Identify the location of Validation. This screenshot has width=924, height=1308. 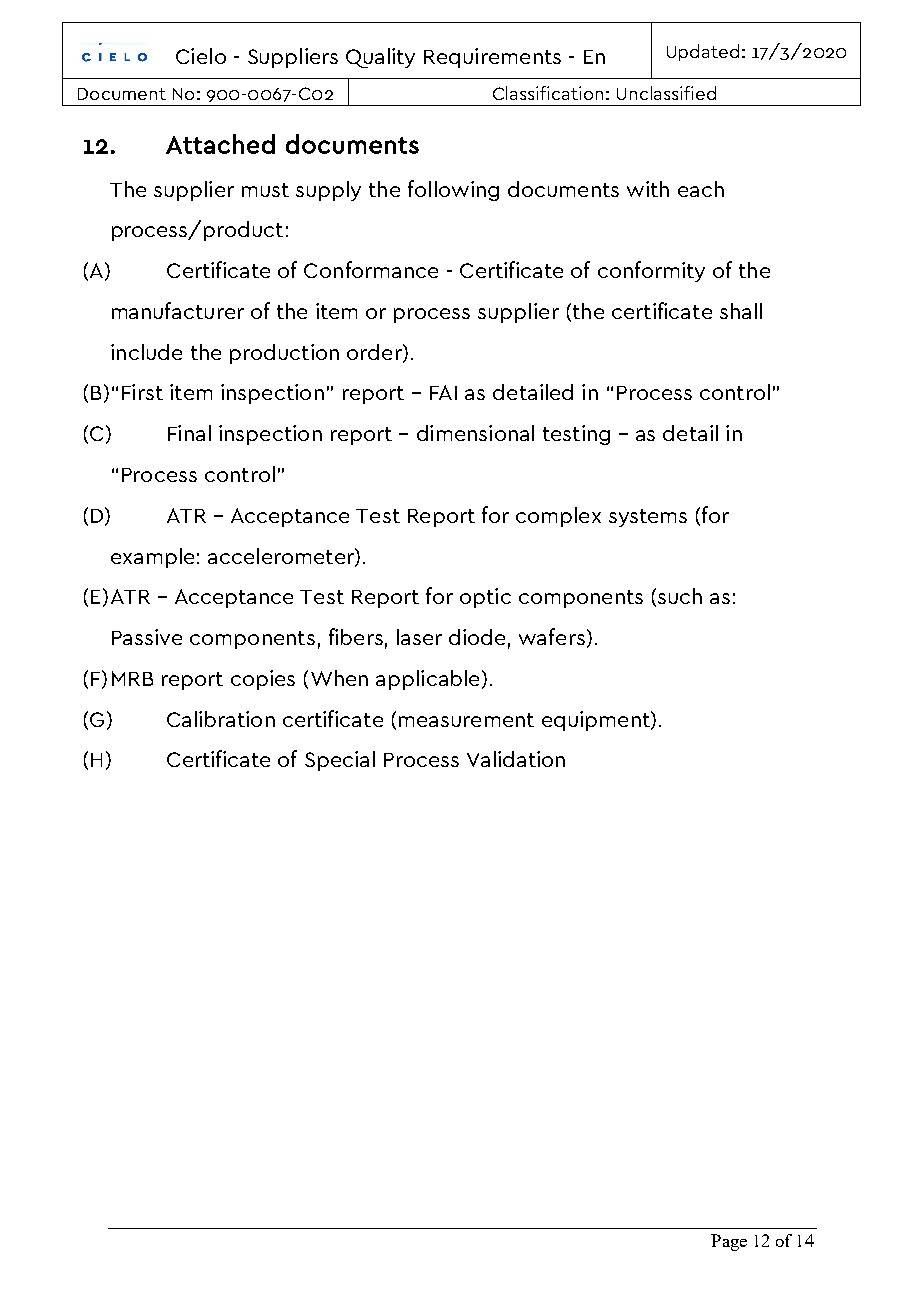
(516, 759).
